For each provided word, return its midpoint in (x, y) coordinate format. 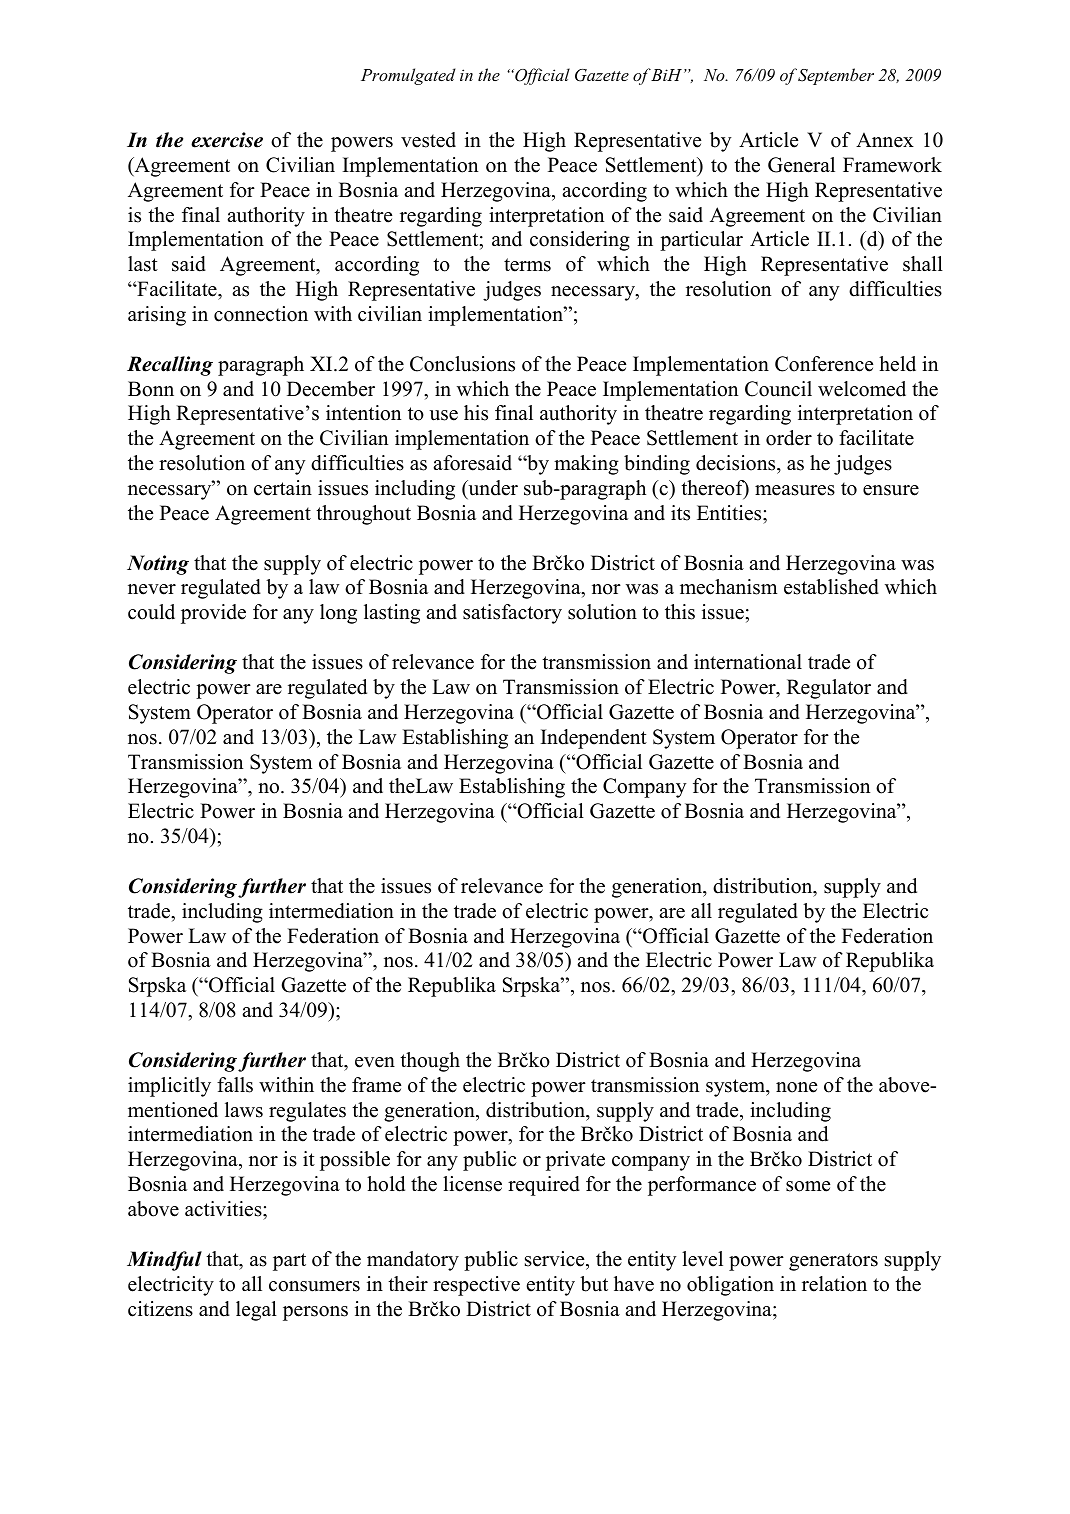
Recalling (170, 366)
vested (428, 140)
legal (256, 1311)
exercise (227, 140)
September (836, 76)
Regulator (829, 689)
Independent (594, 739)
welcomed (862, 389)
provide (213, 614)
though (430, 1062)
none (796, 1087)
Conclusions (462, 364)
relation (834, 1284)
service (556, 1259)
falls (235, 1085)
